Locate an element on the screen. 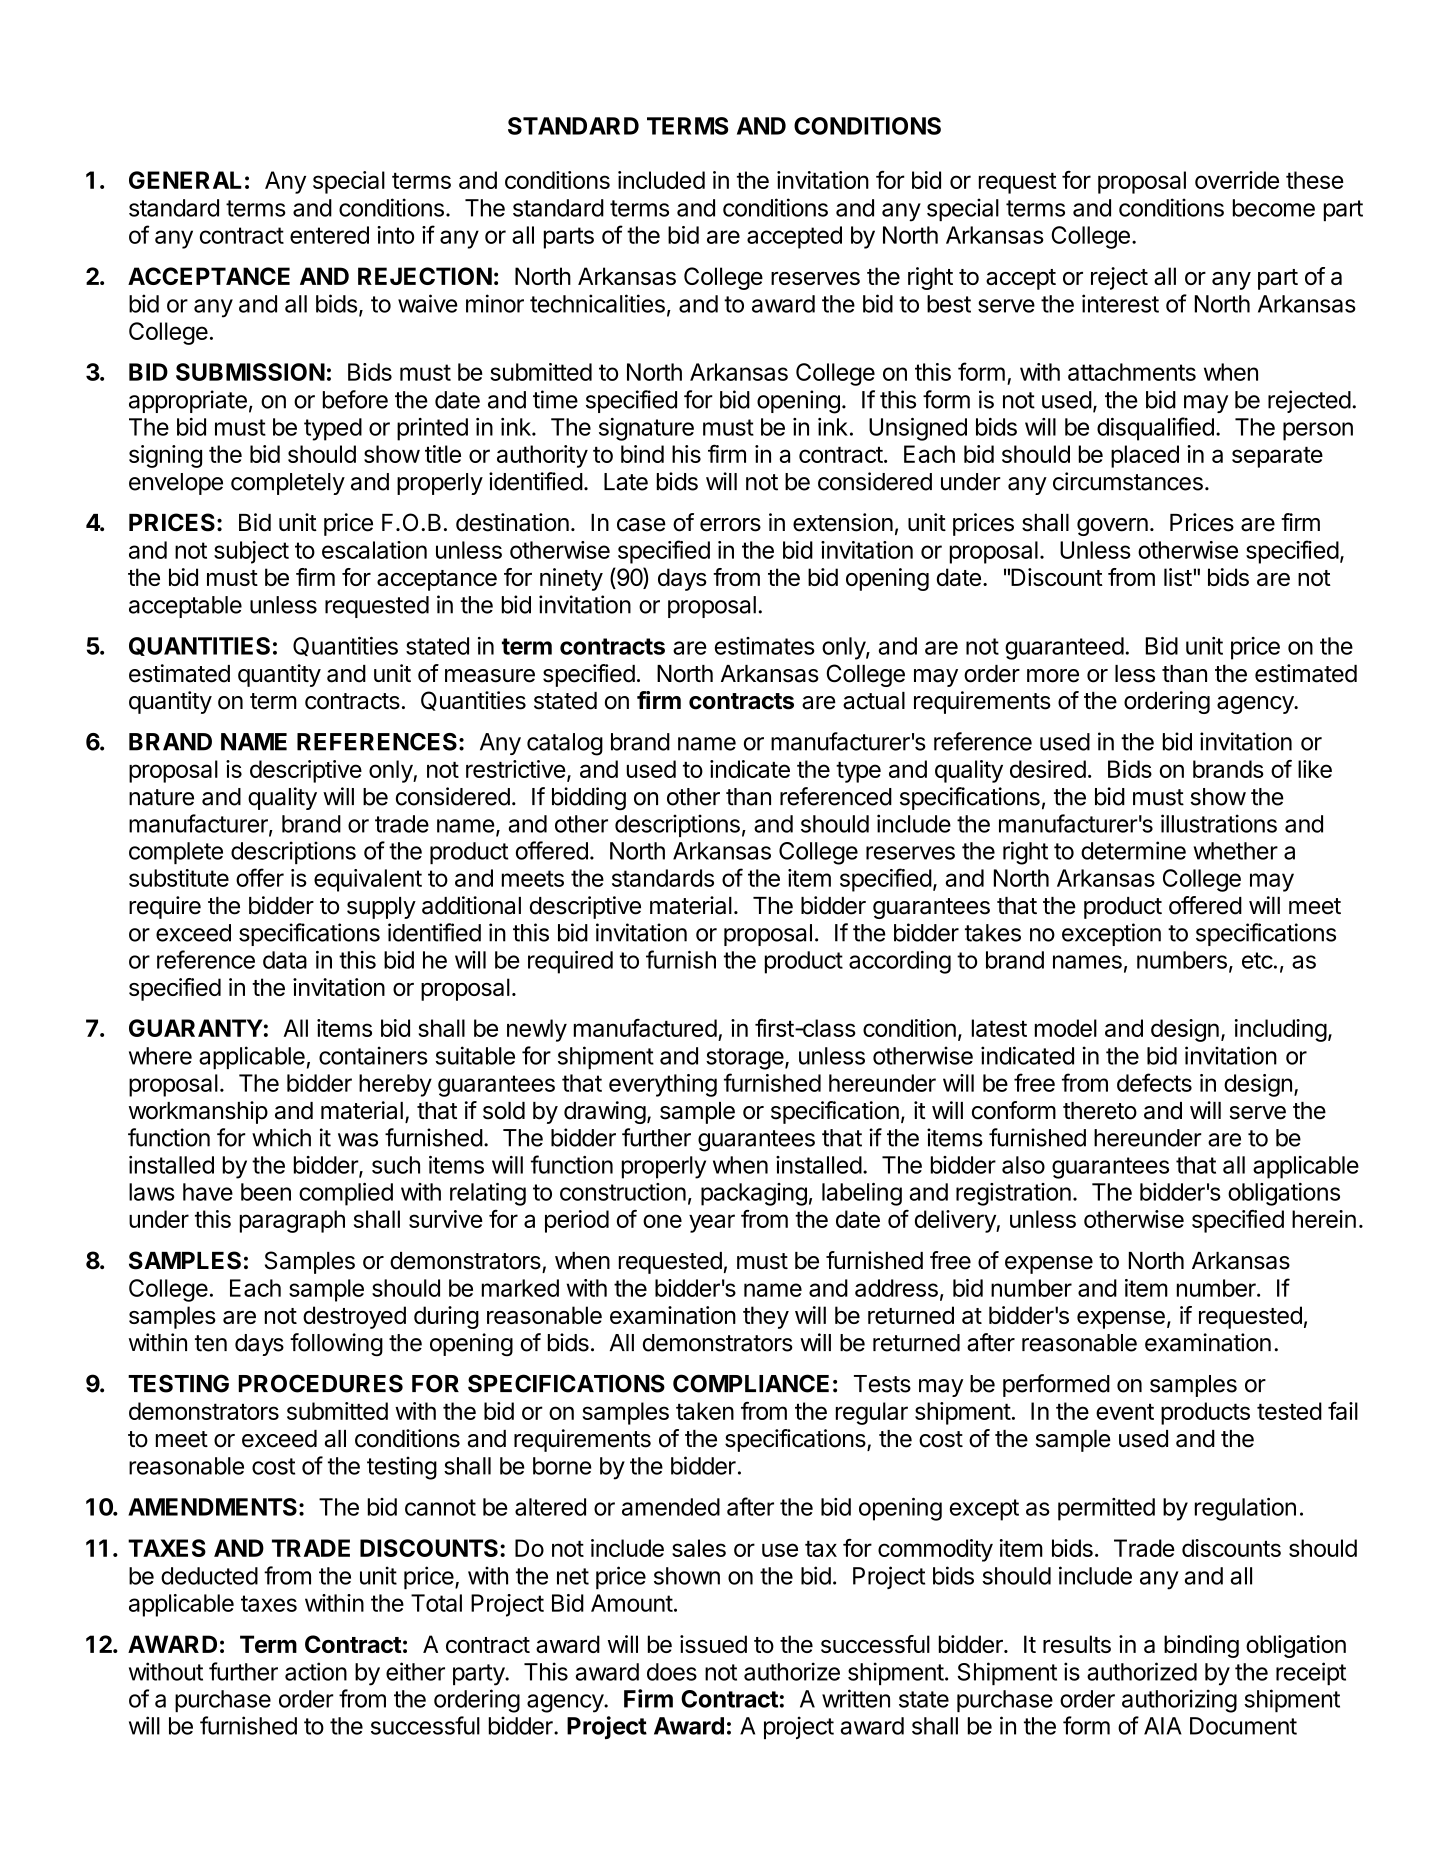 The width and height of the screenshot is (1449, 1876). entered is located at coordinates (329, 235).
